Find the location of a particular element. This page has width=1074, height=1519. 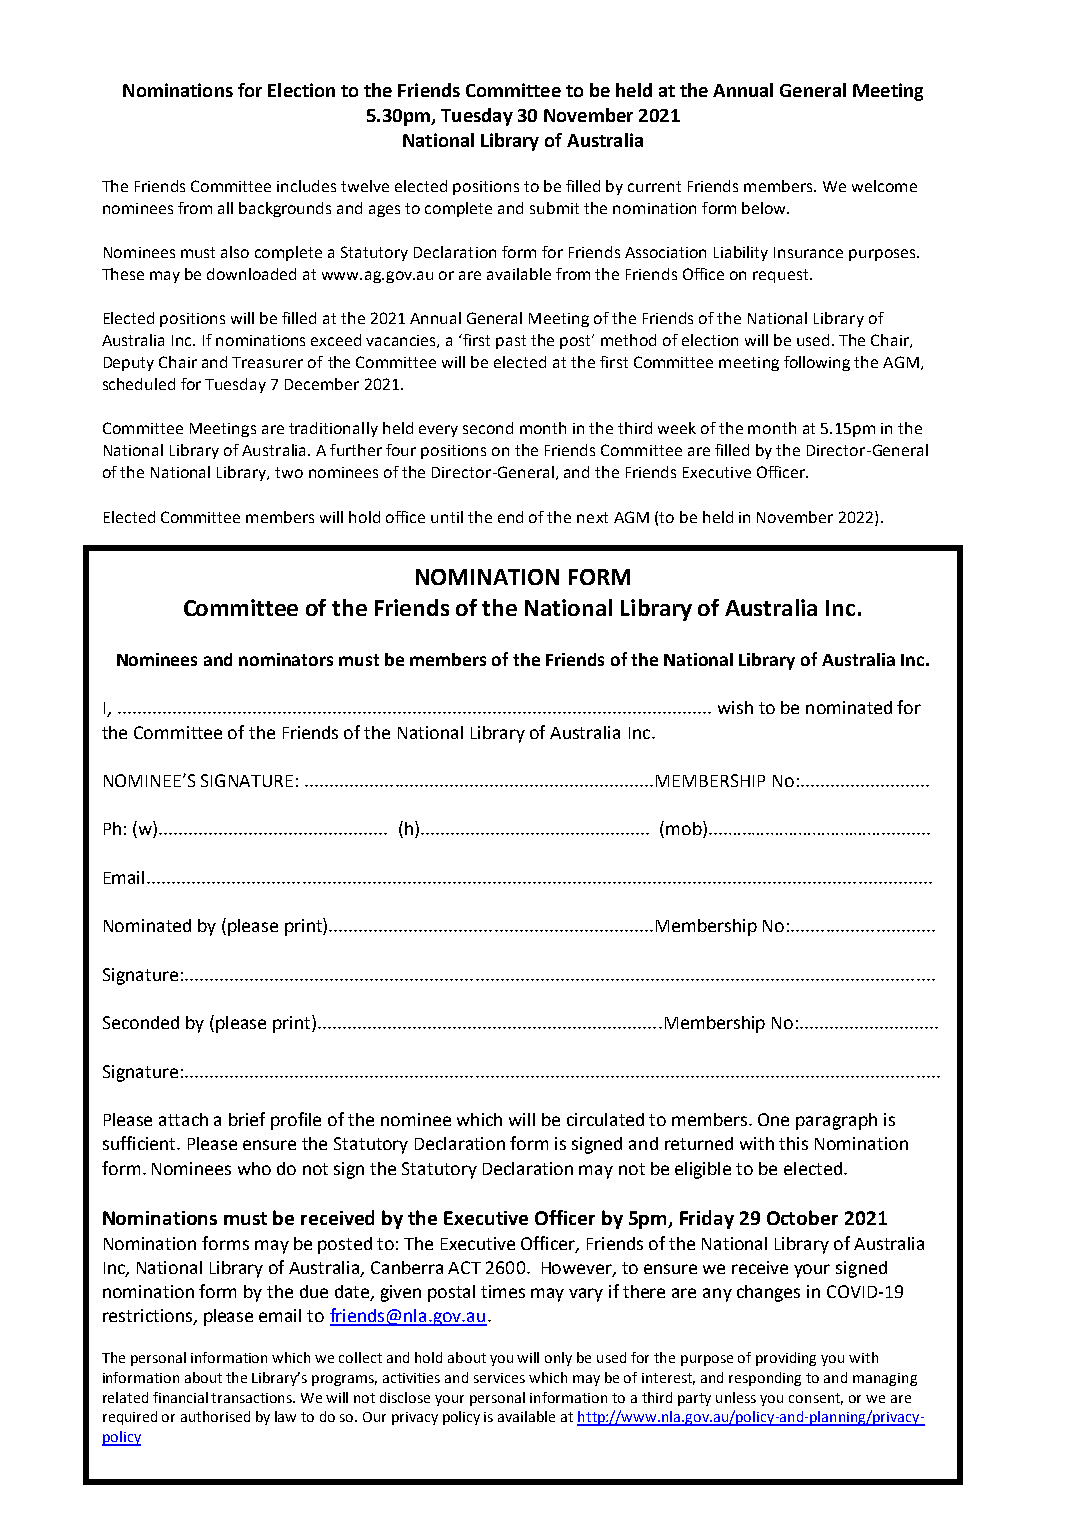

financial is located at coordinates (180, 1397).
